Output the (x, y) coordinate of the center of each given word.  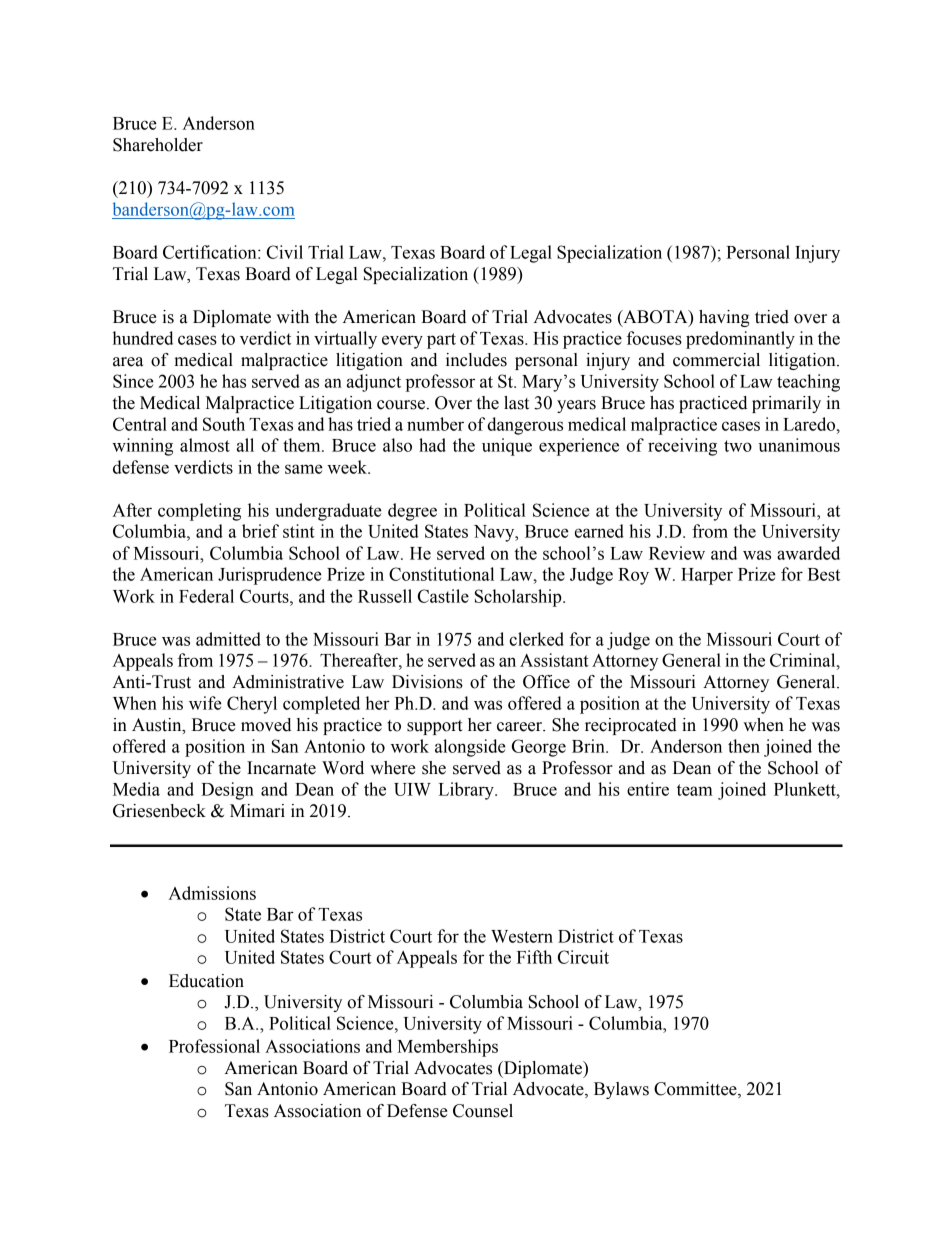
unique (507, 447)
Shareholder (158, 145)
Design (227, 791)
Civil (285, 252)
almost (205, 445)
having (724, 318)
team (695, 790)
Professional (214, 1046)
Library (467, 791)
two (738, 446)
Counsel (483, 1111)
